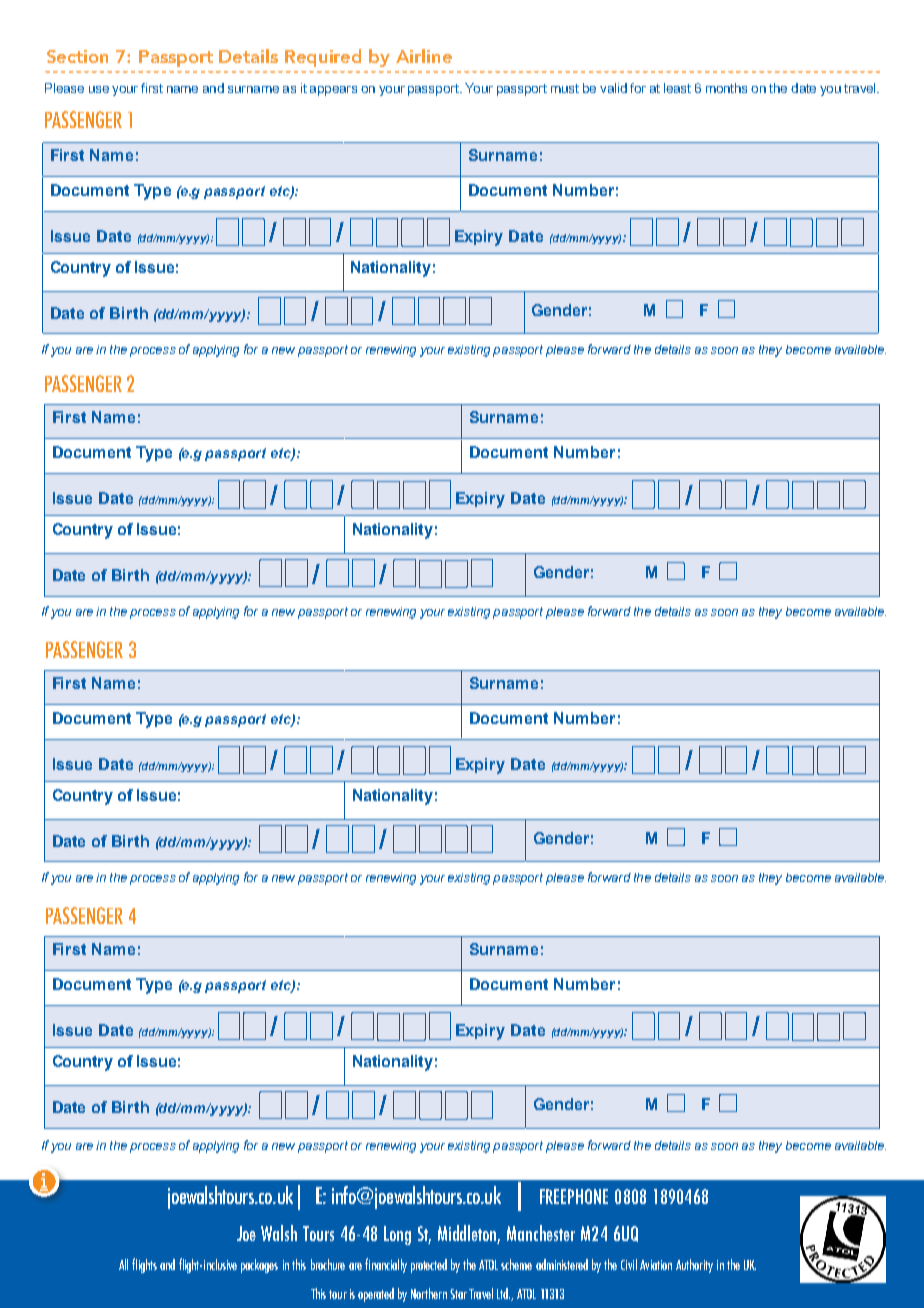 This screenshot has height=1308, width=924. What do you see at coordinates (541, 1233) in the screenshot?
I see `Manchester` at bounding box center [541, 1233].
